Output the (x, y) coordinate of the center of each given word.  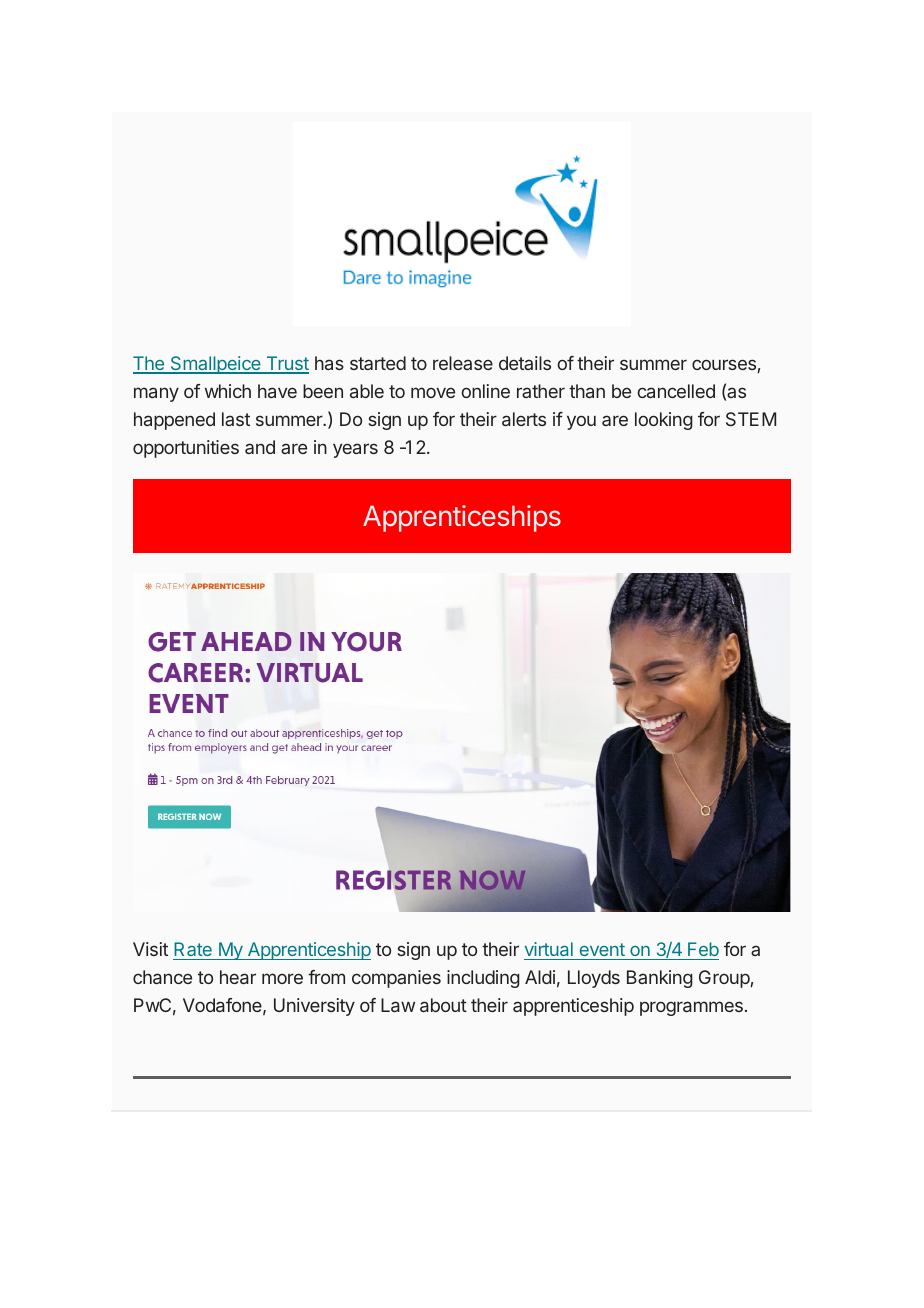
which (228, 391)
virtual (549, 951)
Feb (702, 951)
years (355, 450)
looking (664, 421)
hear (238, 977)
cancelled (676, 391)
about (443, 1005)
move (433, 392)
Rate (193, 951)
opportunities (186, 449)
